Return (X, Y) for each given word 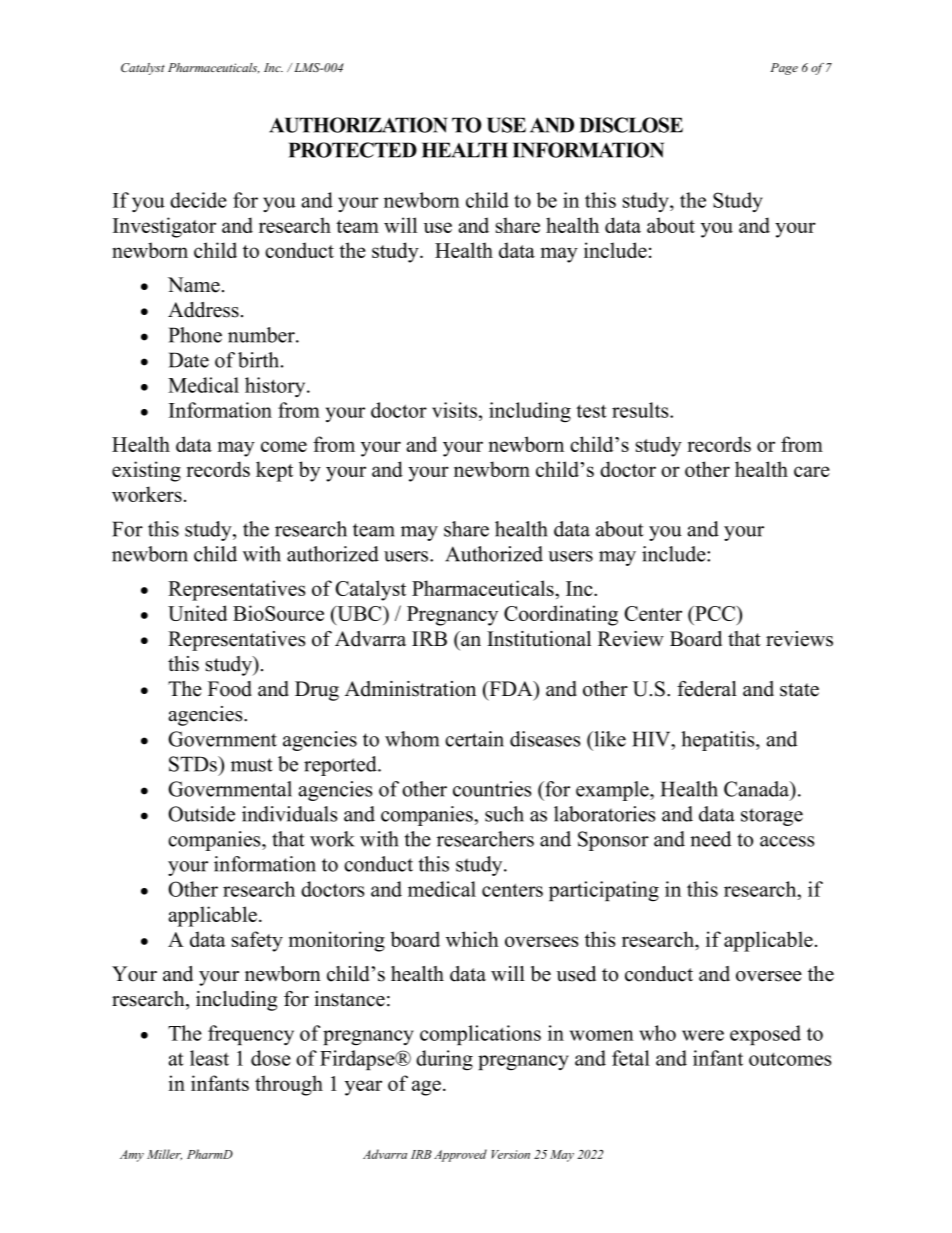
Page (784, 69)
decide (198, 200)
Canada (758, 790)
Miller (164, 1154)
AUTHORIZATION (358, 125)
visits (456, 410)
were (703, 1035)
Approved (460, 1155)
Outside (201, 814)
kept (274, 471)
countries (492, 789)
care (812, 471)
